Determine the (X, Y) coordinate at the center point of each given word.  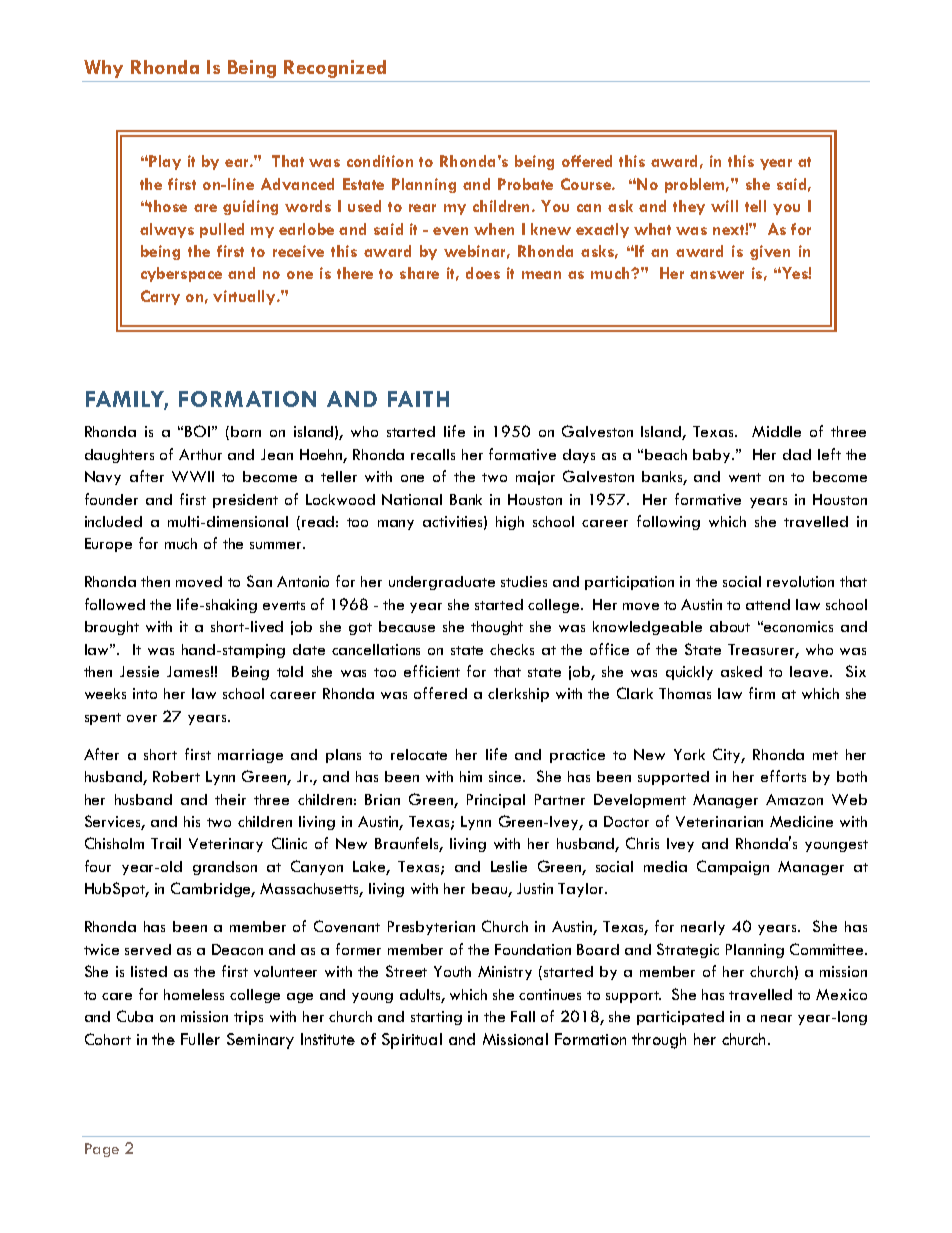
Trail (166, 843)
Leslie (509, 866)
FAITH (418, 399)
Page (102, 1150)
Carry (160, 297)
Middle (776, 431)
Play (164, 162)
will (724, 206)
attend (768, 604)
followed (115, 604)
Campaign (733, 867)
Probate (525, 184)
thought (497, 628)
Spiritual (412, 1041)
